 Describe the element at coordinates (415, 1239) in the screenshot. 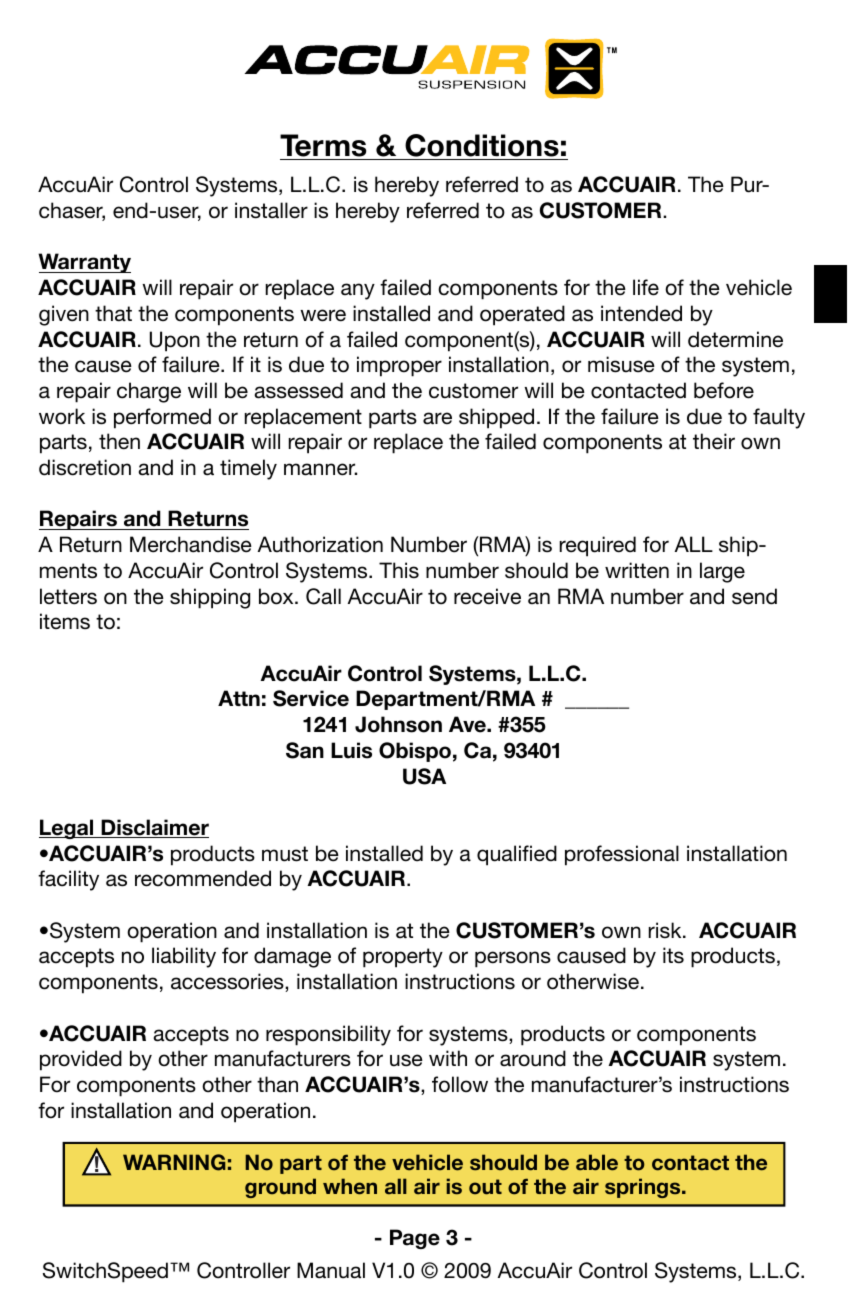

I see `Page` at that location.
